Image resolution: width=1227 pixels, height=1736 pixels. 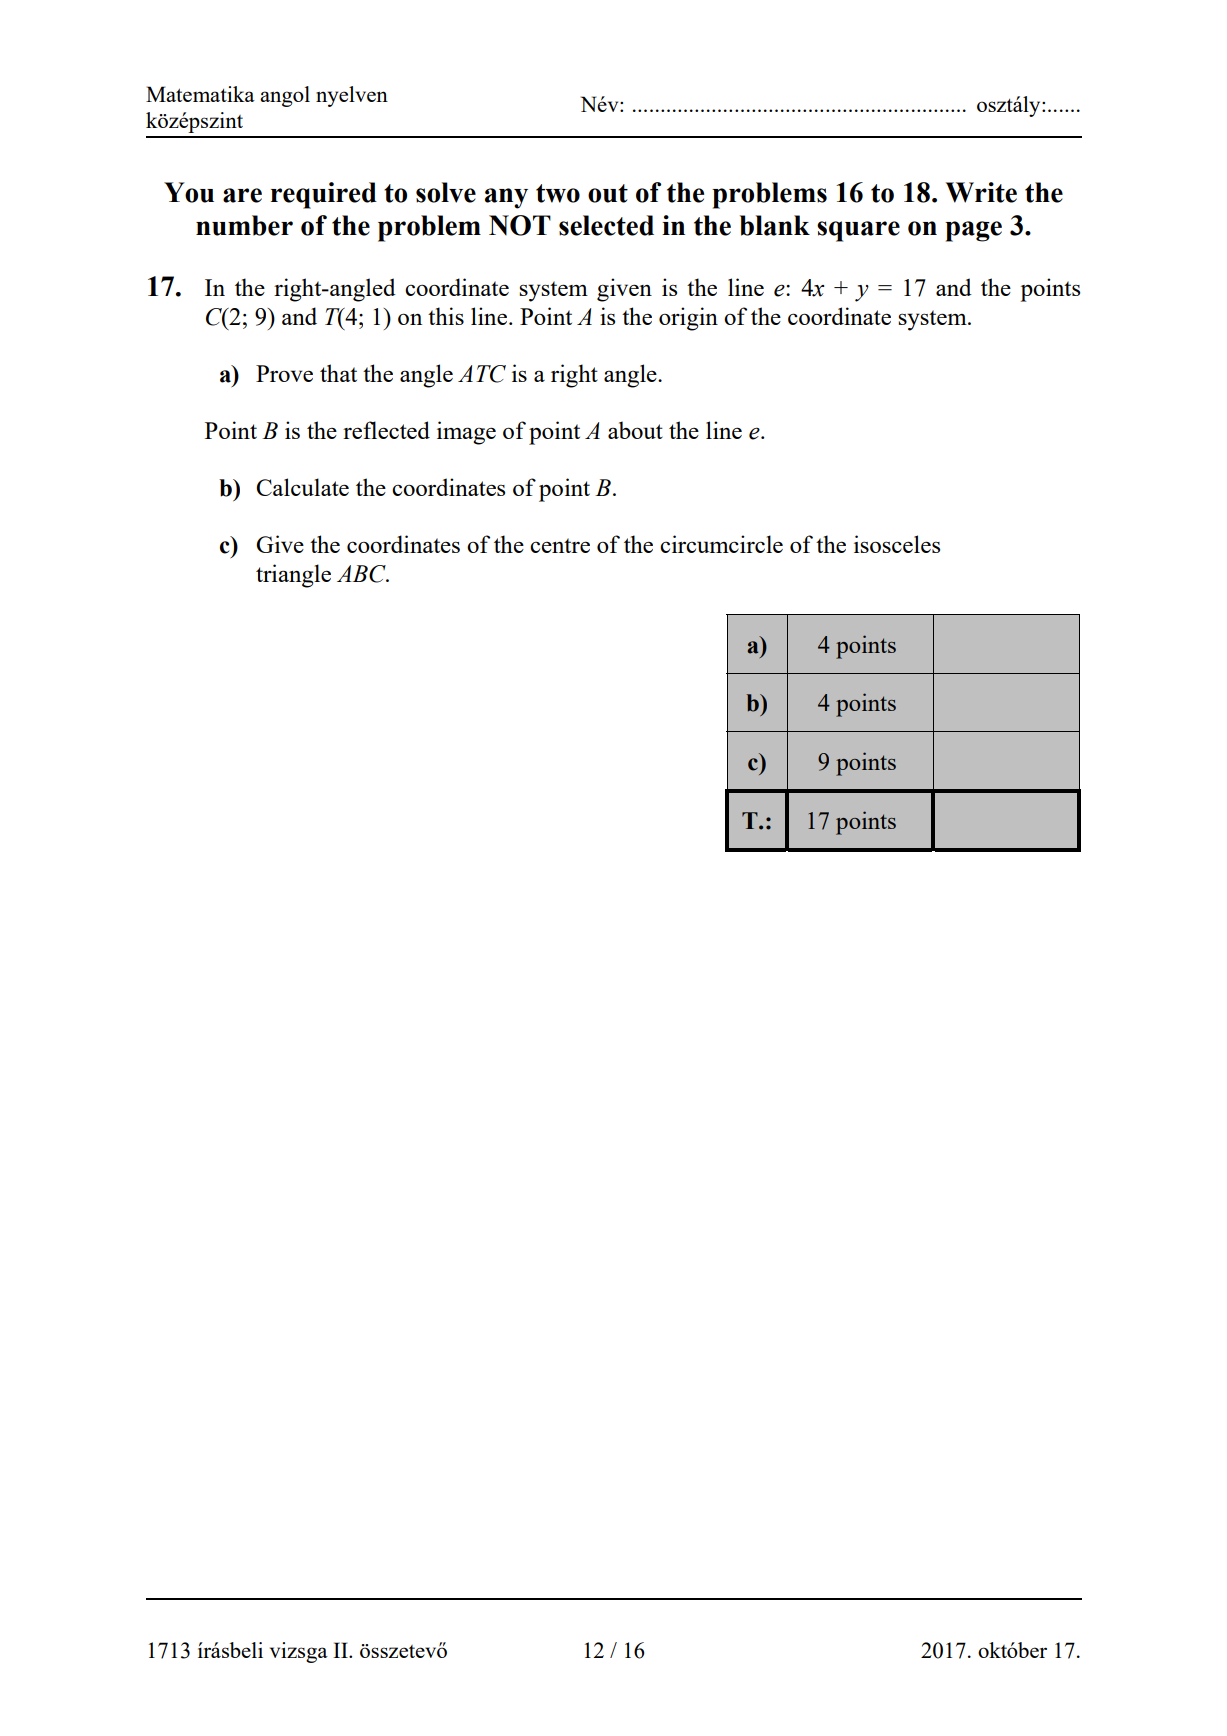 What do you see at coordinates (558, 193) in the screenshot?
I see `two` at bounding box center [558, 193].
